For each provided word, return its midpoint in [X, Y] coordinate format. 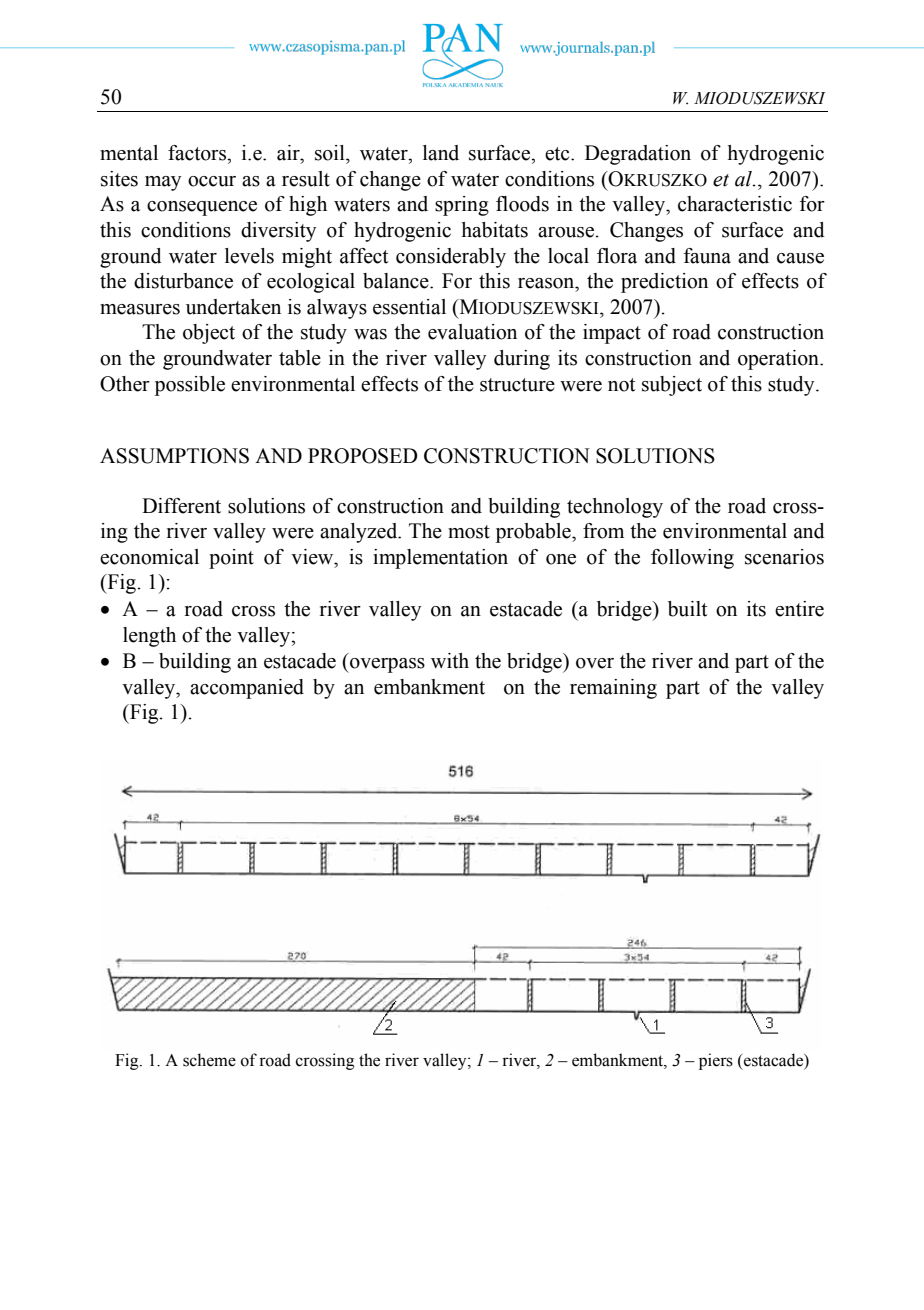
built [687, 609]
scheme [209, 1060]
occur [212, 181]
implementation [440, 559]
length [149, 637]
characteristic [735, 204]
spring [462, 206]
